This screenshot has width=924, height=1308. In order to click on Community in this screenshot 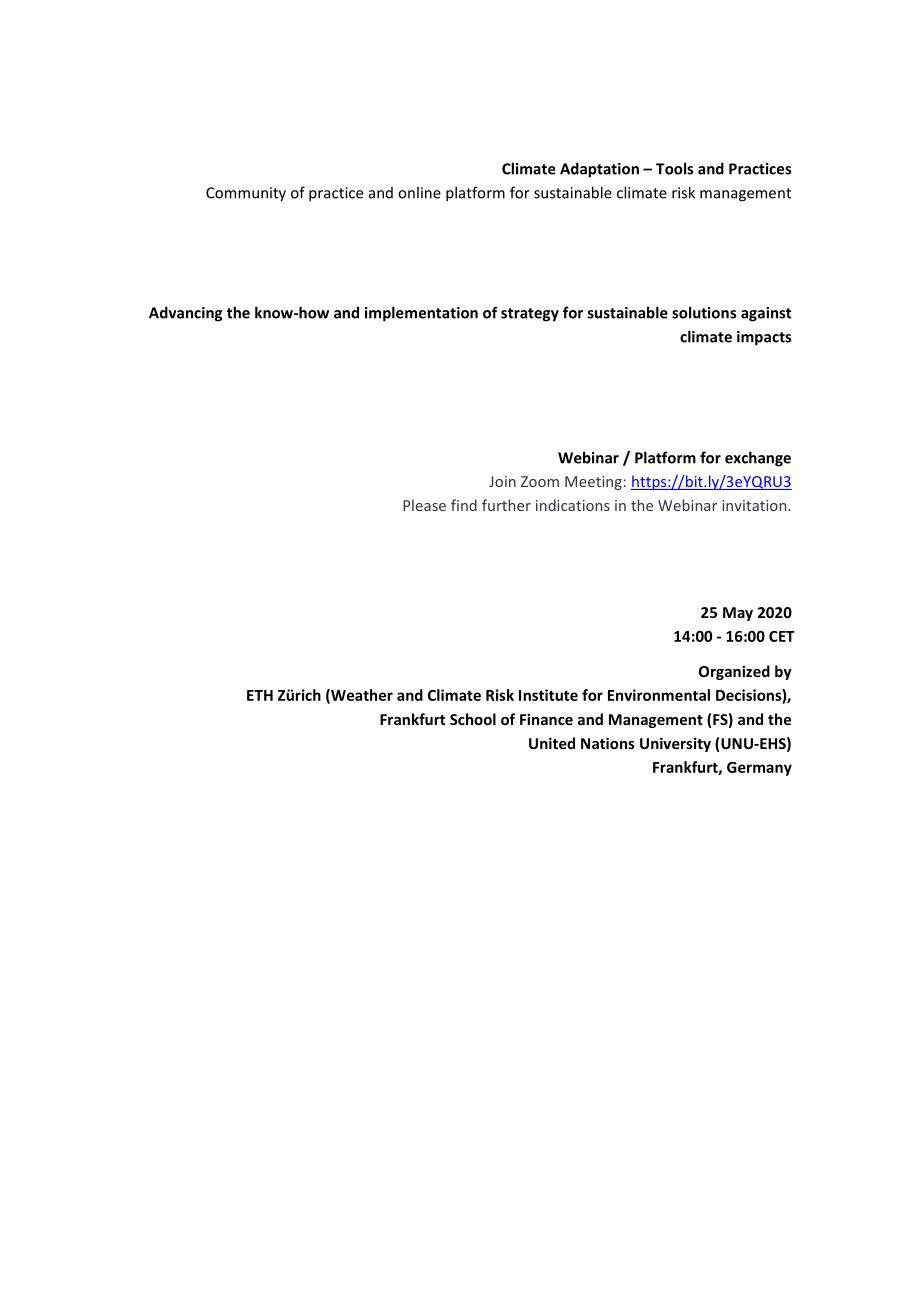, I will do `click(246, 194)`.
